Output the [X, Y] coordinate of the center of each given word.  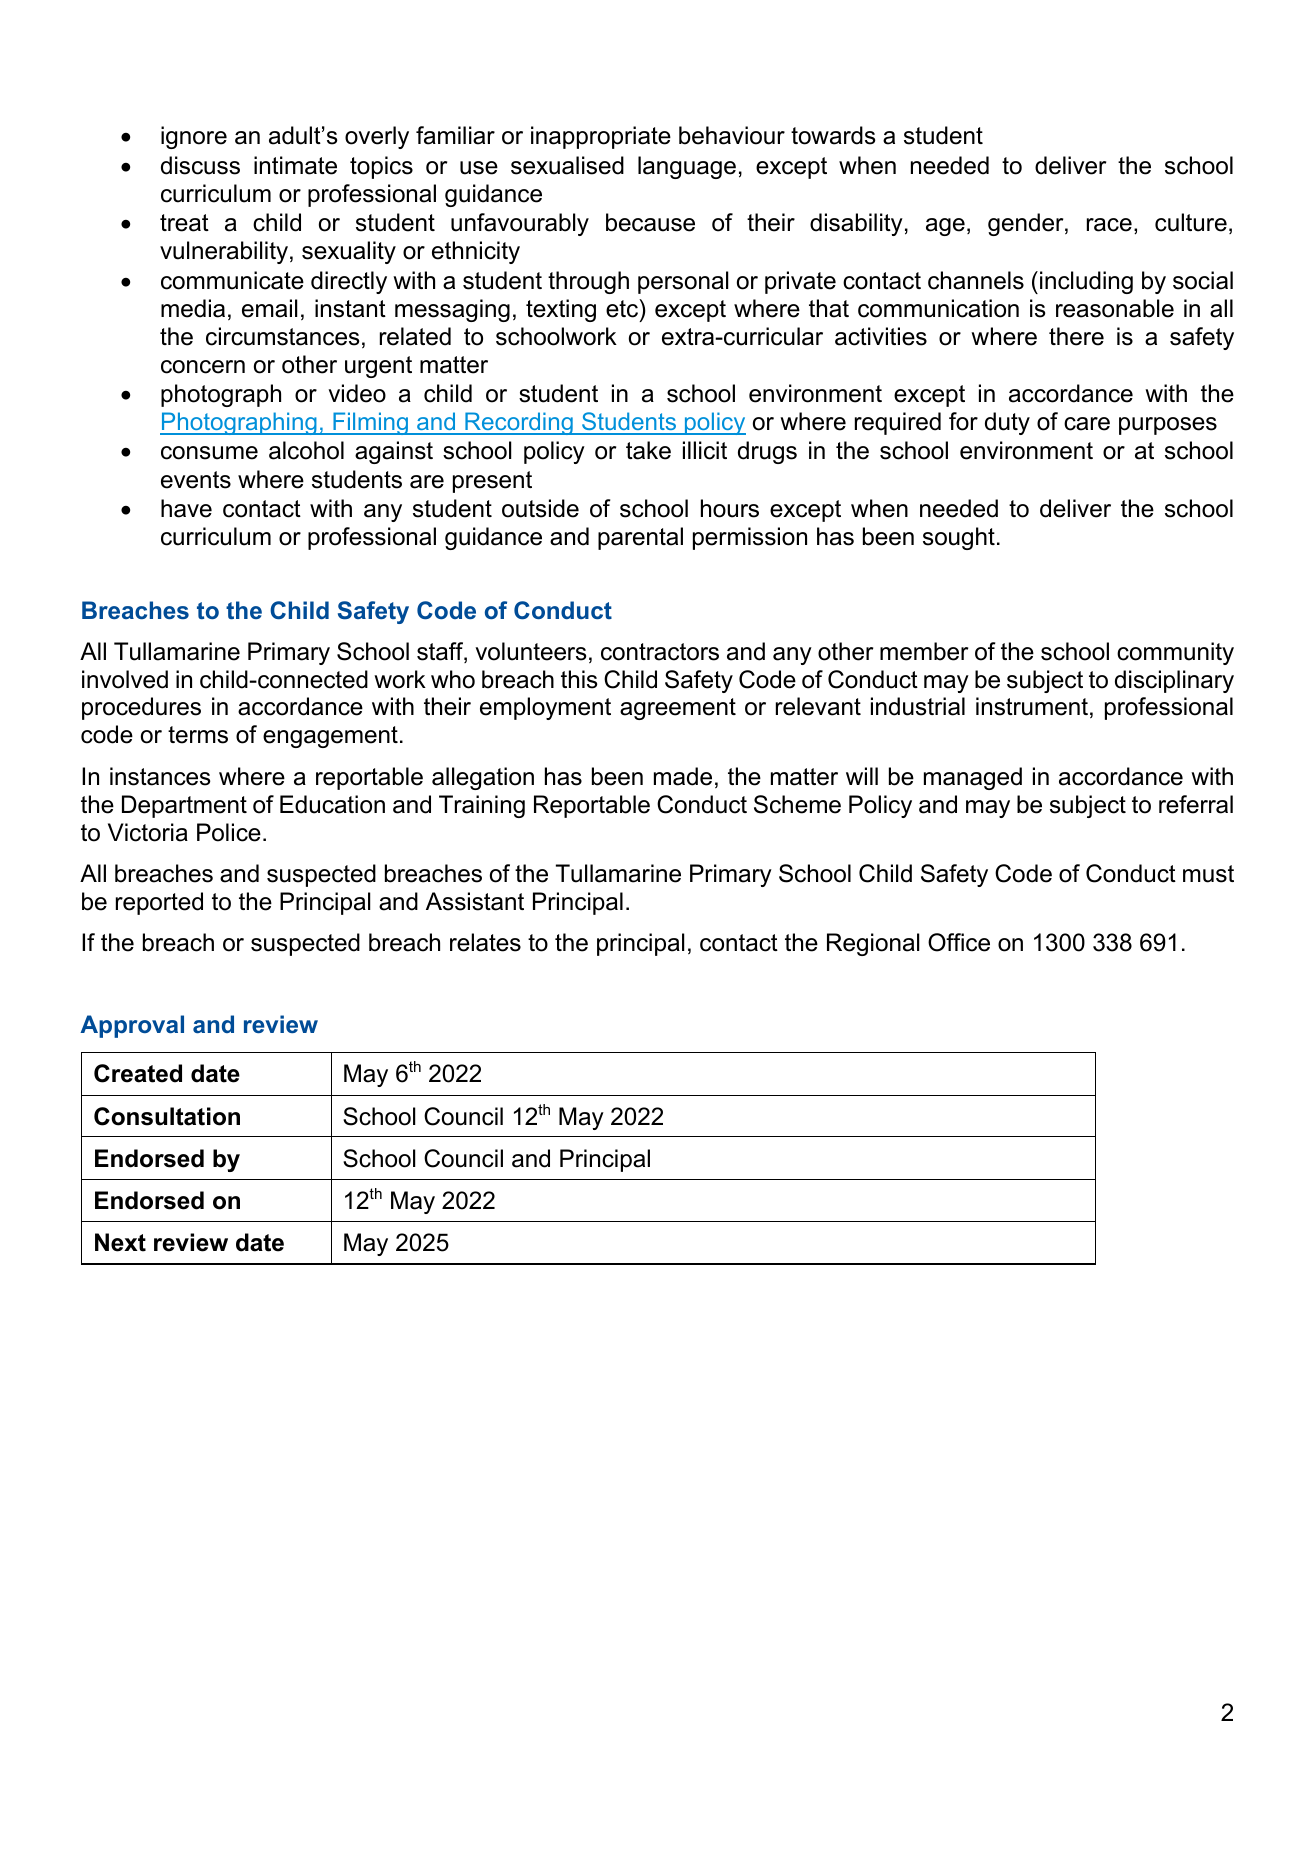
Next [120, 1242]
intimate [295, 165]
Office [959, 942]
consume [209, 453]
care [1087, 424]
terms [198, 735]
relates [485, 942]
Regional [873, 944]
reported [159, 903]
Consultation [167, 1116]
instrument [1032, 706]
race [1109, 225]
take [648, 450]
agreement [678, 709]
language [687, 167]
